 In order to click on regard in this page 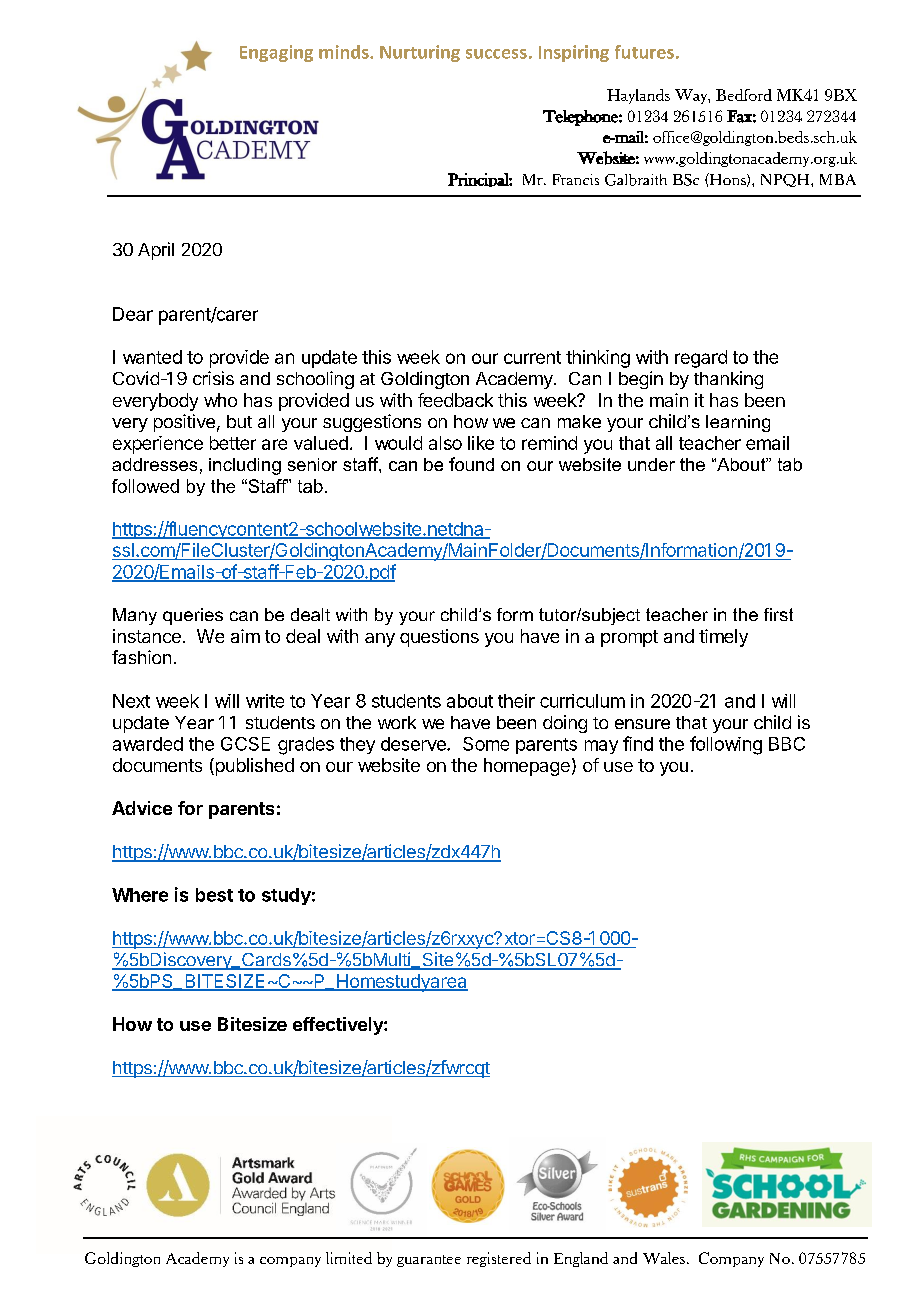, I will do `click(701, 359)`.
